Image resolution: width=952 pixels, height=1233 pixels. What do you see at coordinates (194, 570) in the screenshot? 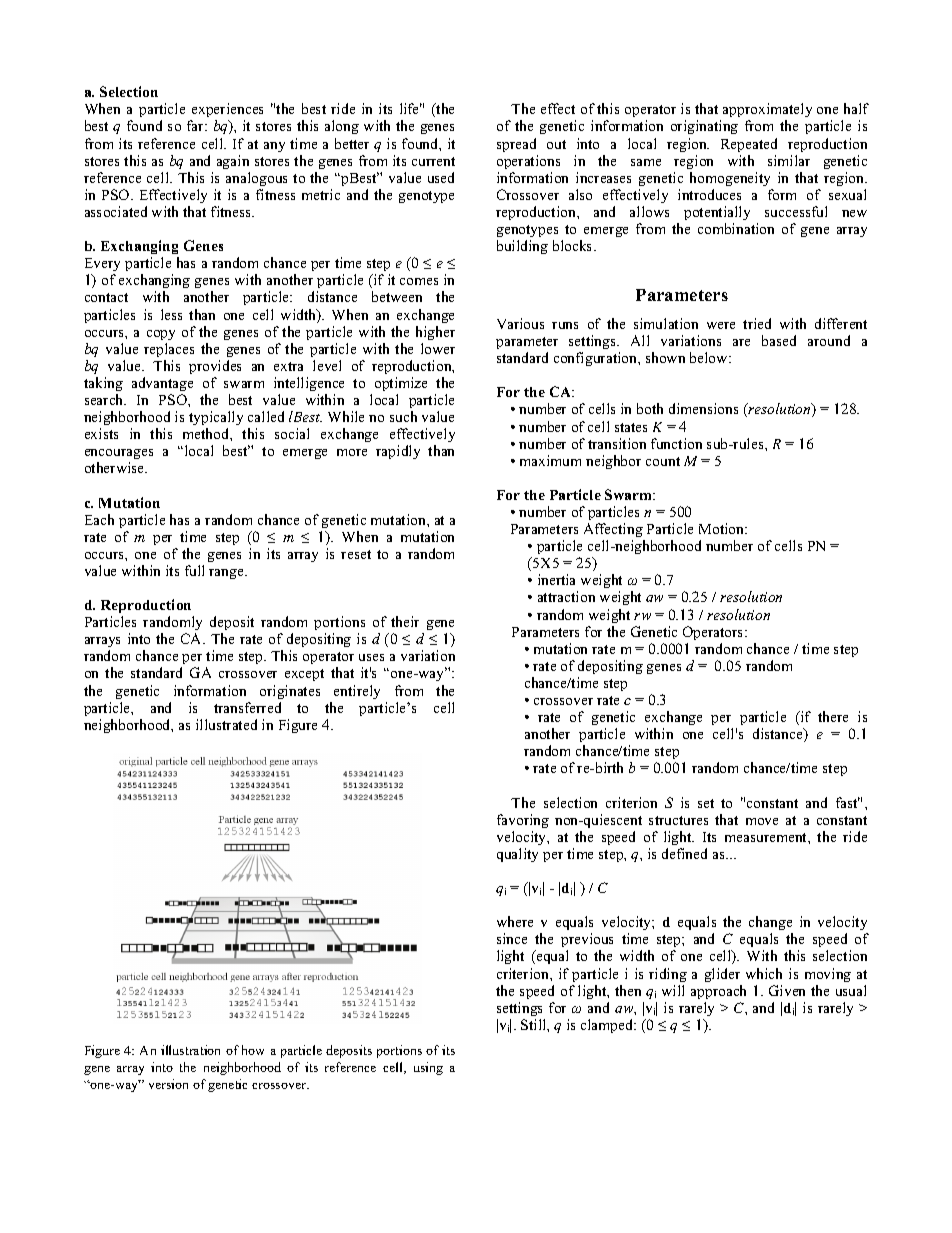
I see `full` at bounding box center [194, 570].
